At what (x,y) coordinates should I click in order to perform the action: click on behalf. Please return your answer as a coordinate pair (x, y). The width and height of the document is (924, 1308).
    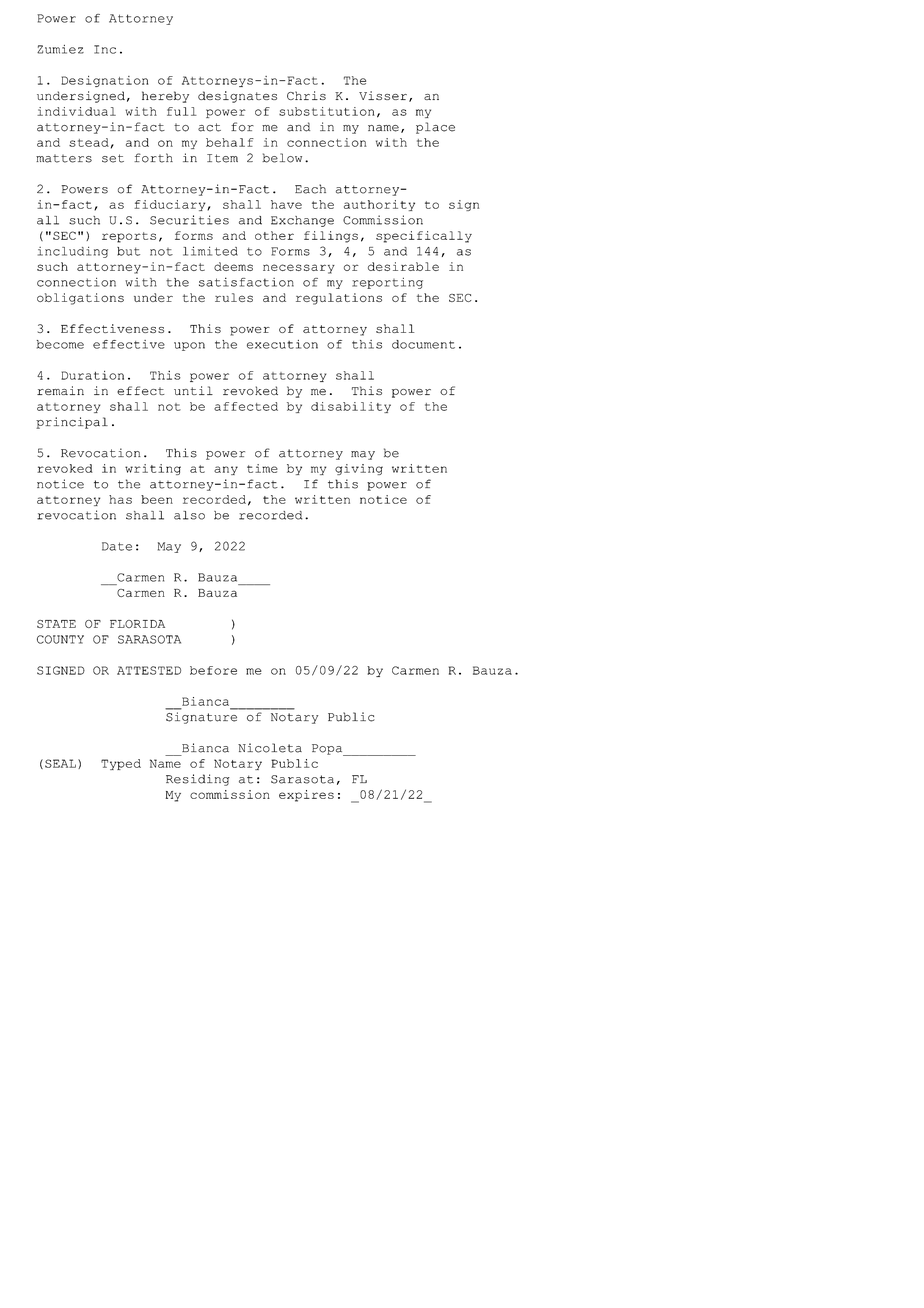
    Looking at the image, I should click on (230, 142).
